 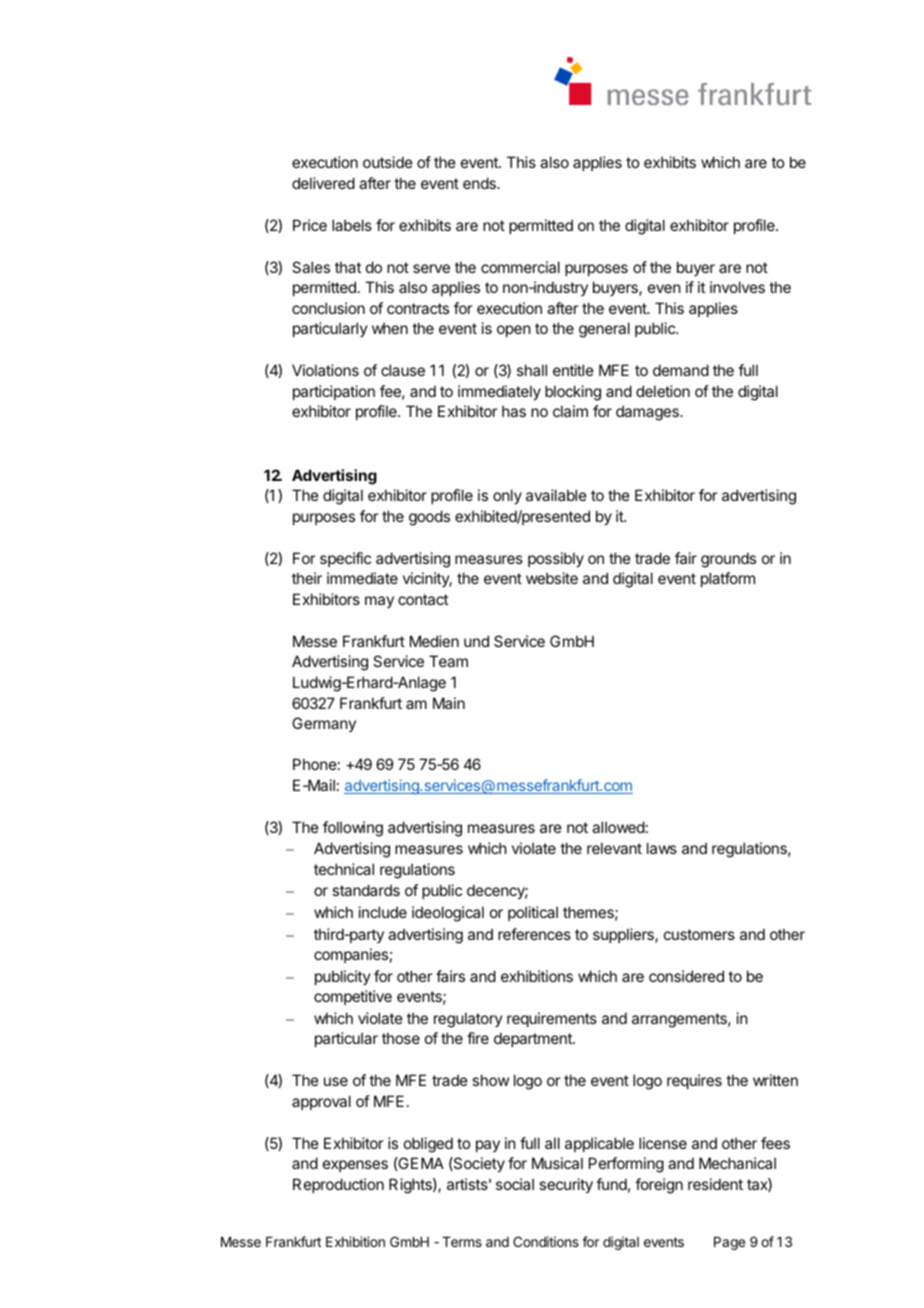 I want to click on political, so click(x=533, y=913).
